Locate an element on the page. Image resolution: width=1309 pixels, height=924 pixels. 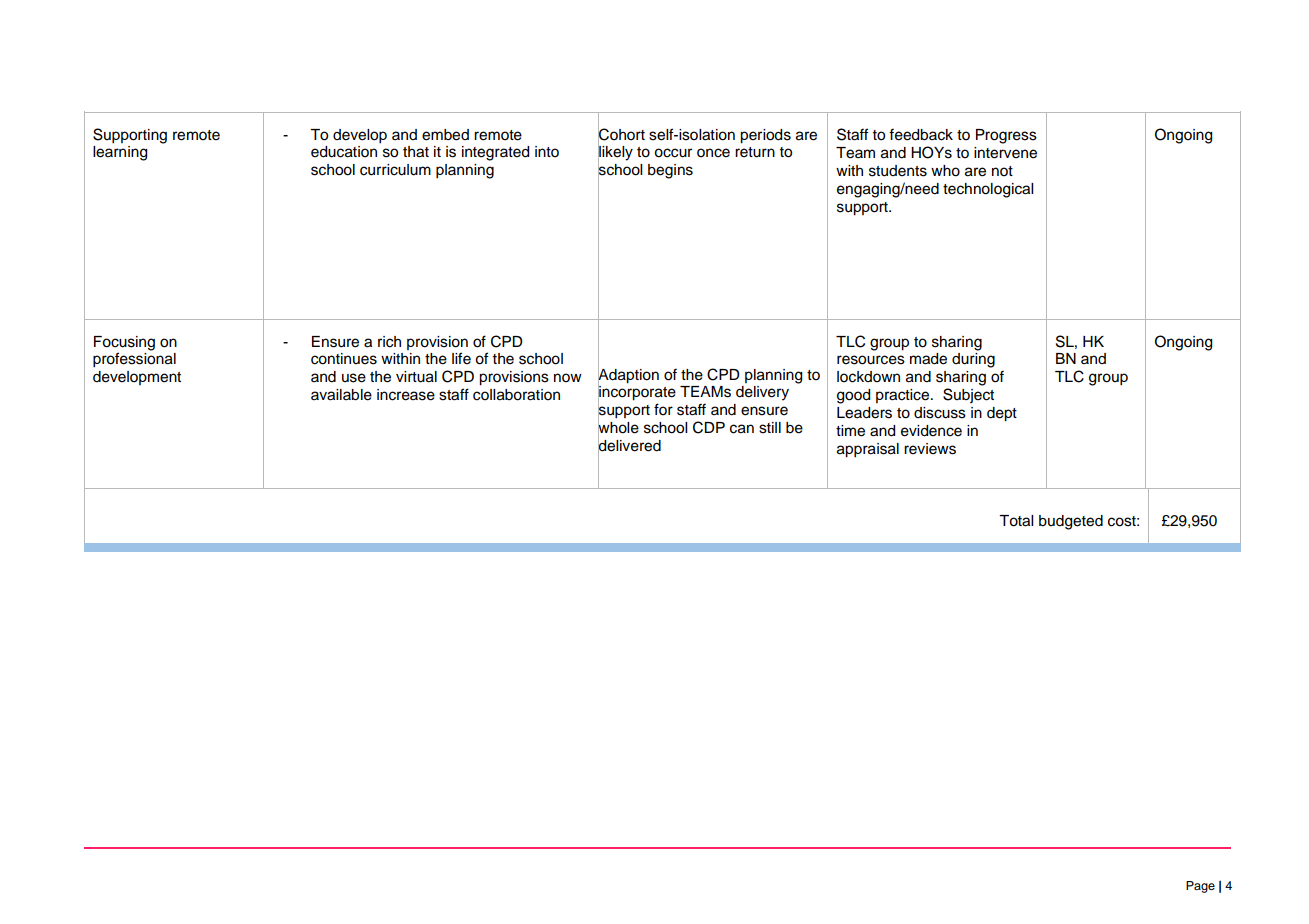
Focusing is located at coordinates (124, 343).
